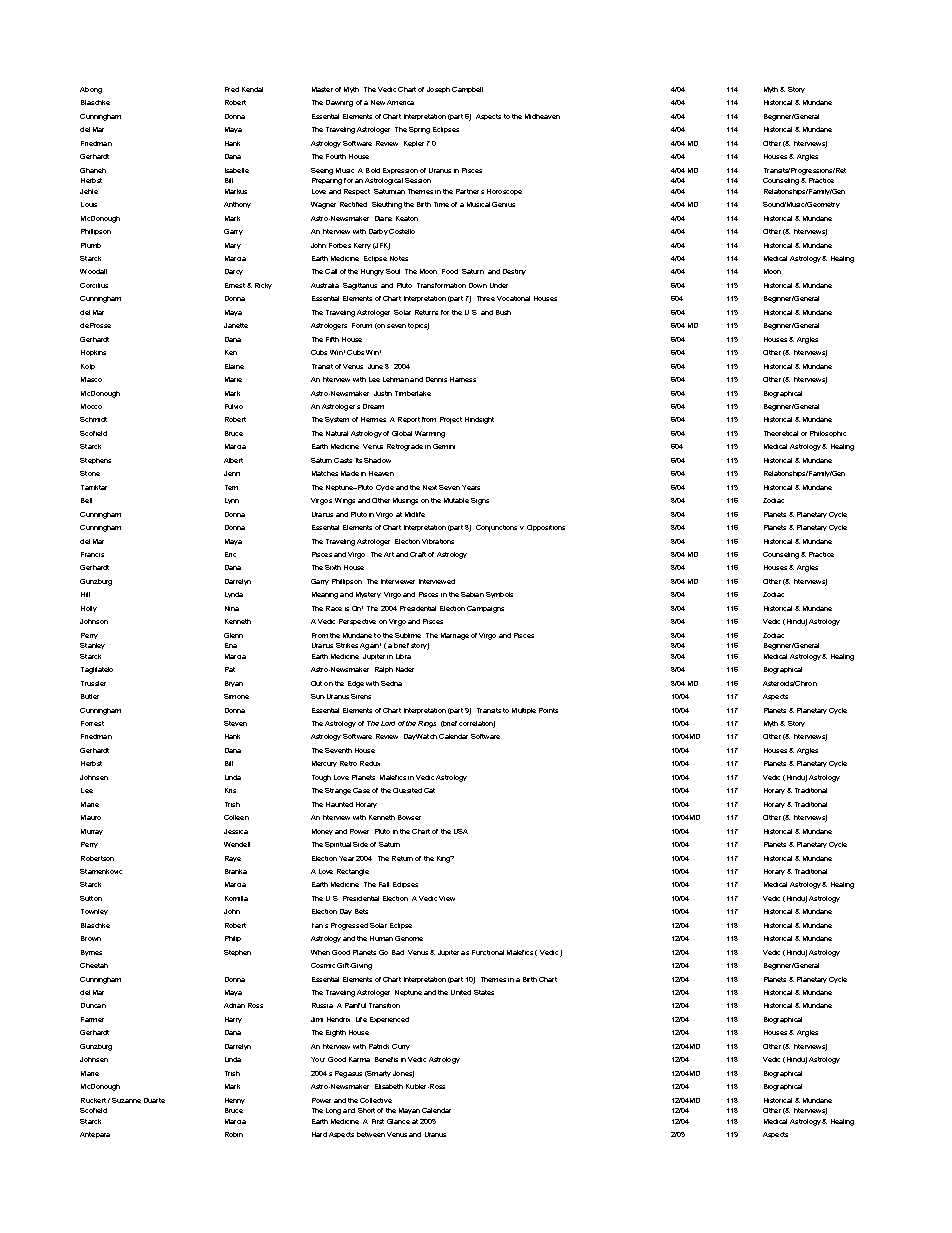  I want to click on Horoscope, so click(504, 192).
